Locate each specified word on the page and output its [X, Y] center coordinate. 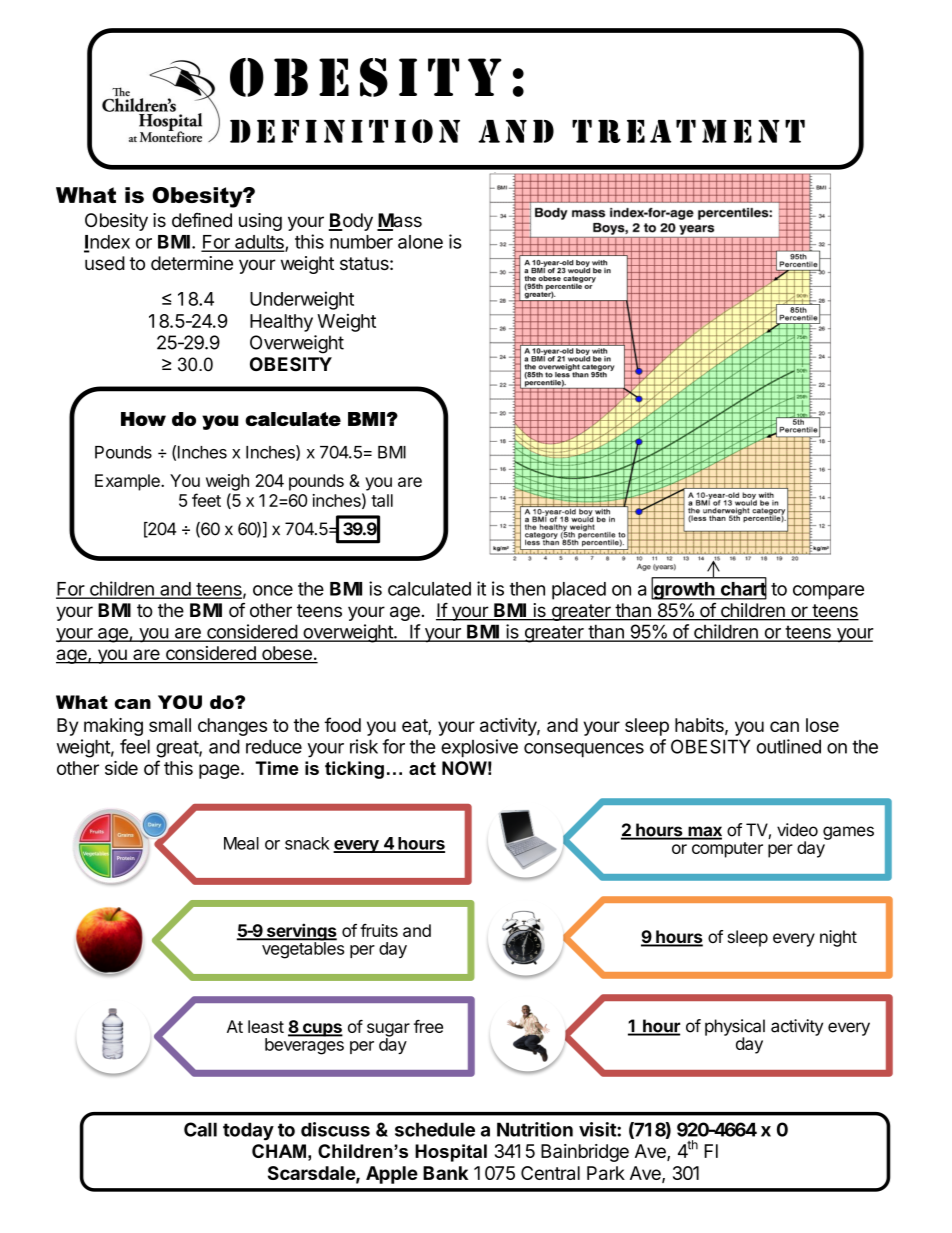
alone [420, 242]
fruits [379, 930]
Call [200, 1129]
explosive [479, 748]
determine [192, 263]
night [838, 938]
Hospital [451, 1153]
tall [382, 500]
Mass [399, 221]
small [170, 725]
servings [300, 933]
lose [822, 725]
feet [206, 500]
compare [828, 592]
